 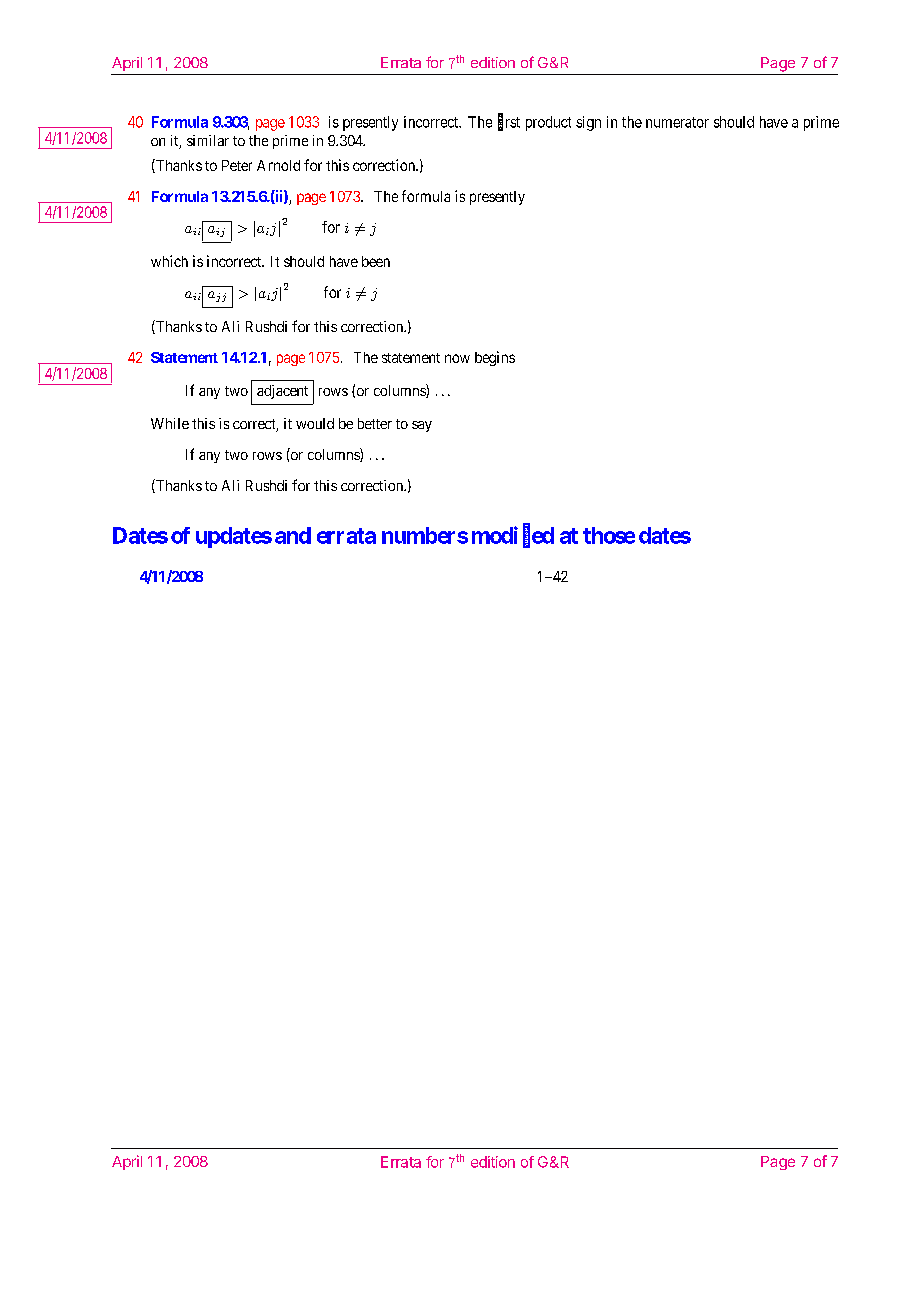 I want to click on now, so click(x=457, y=358).
